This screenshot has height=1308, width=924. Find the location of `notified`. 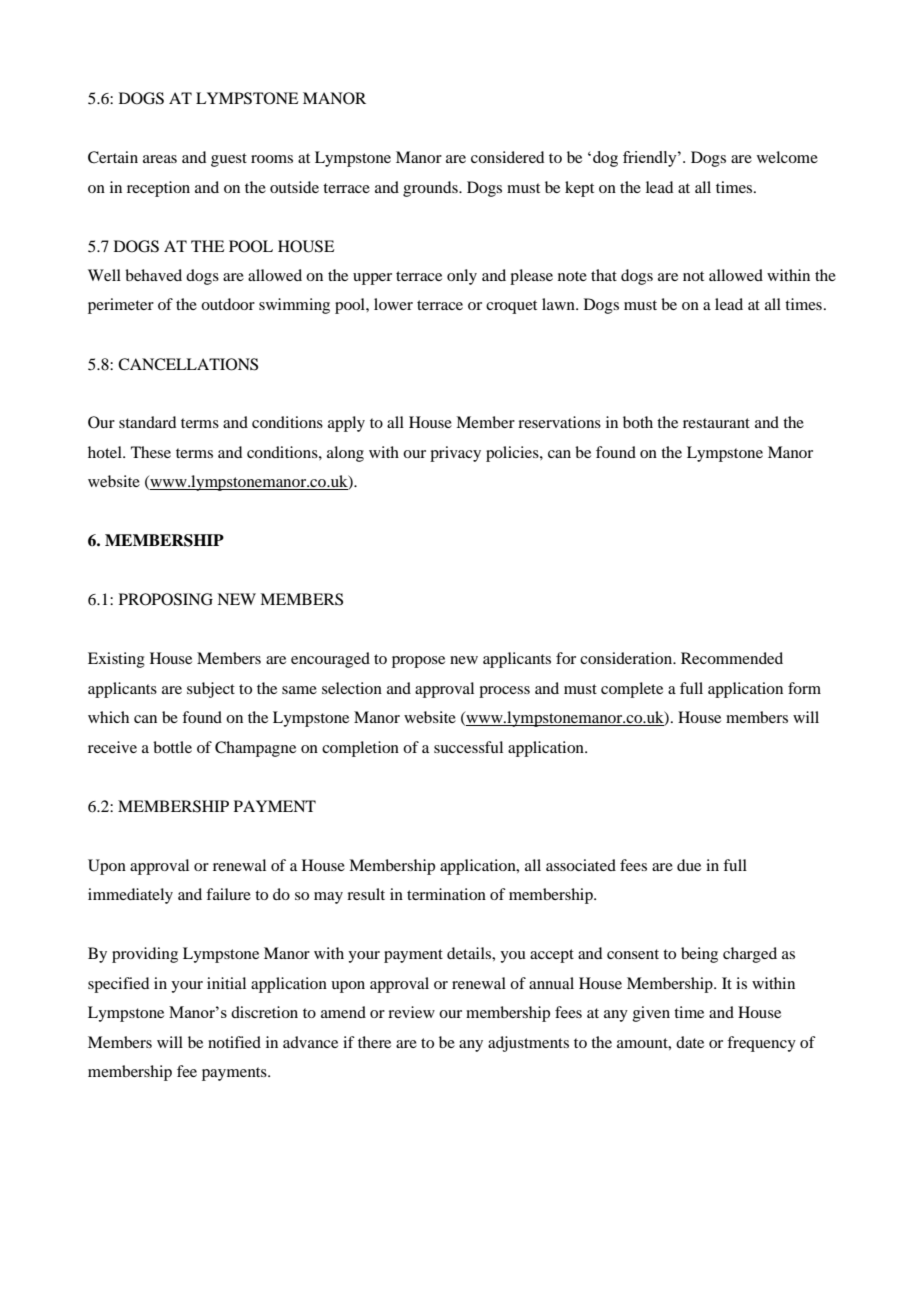

notified is located at coordinates (234, 1042).
